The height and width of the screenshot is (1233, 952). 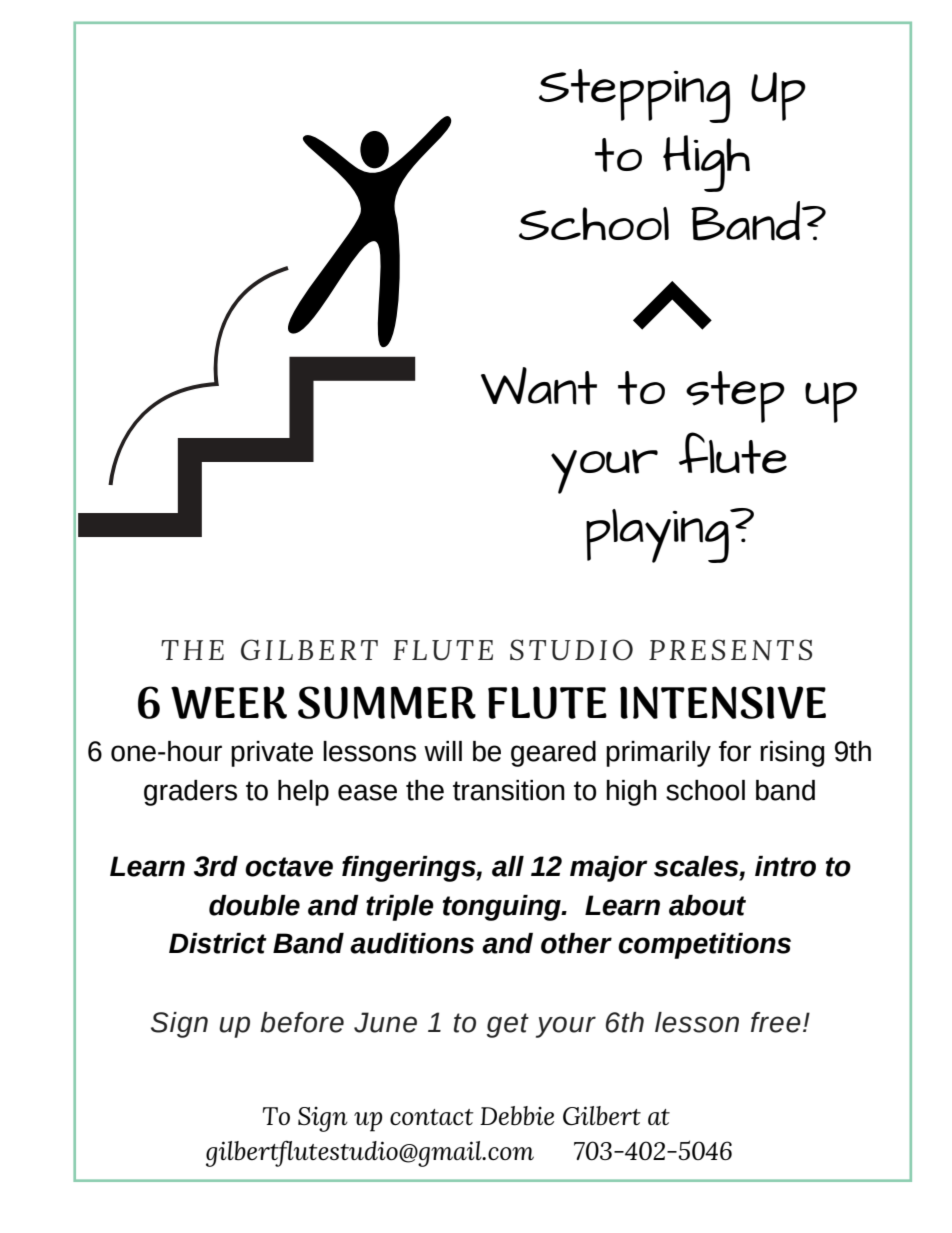 What do you see at coordinates (302, 1022) in the screenshot?
I see `before` at bounding box center [302, 1022].
